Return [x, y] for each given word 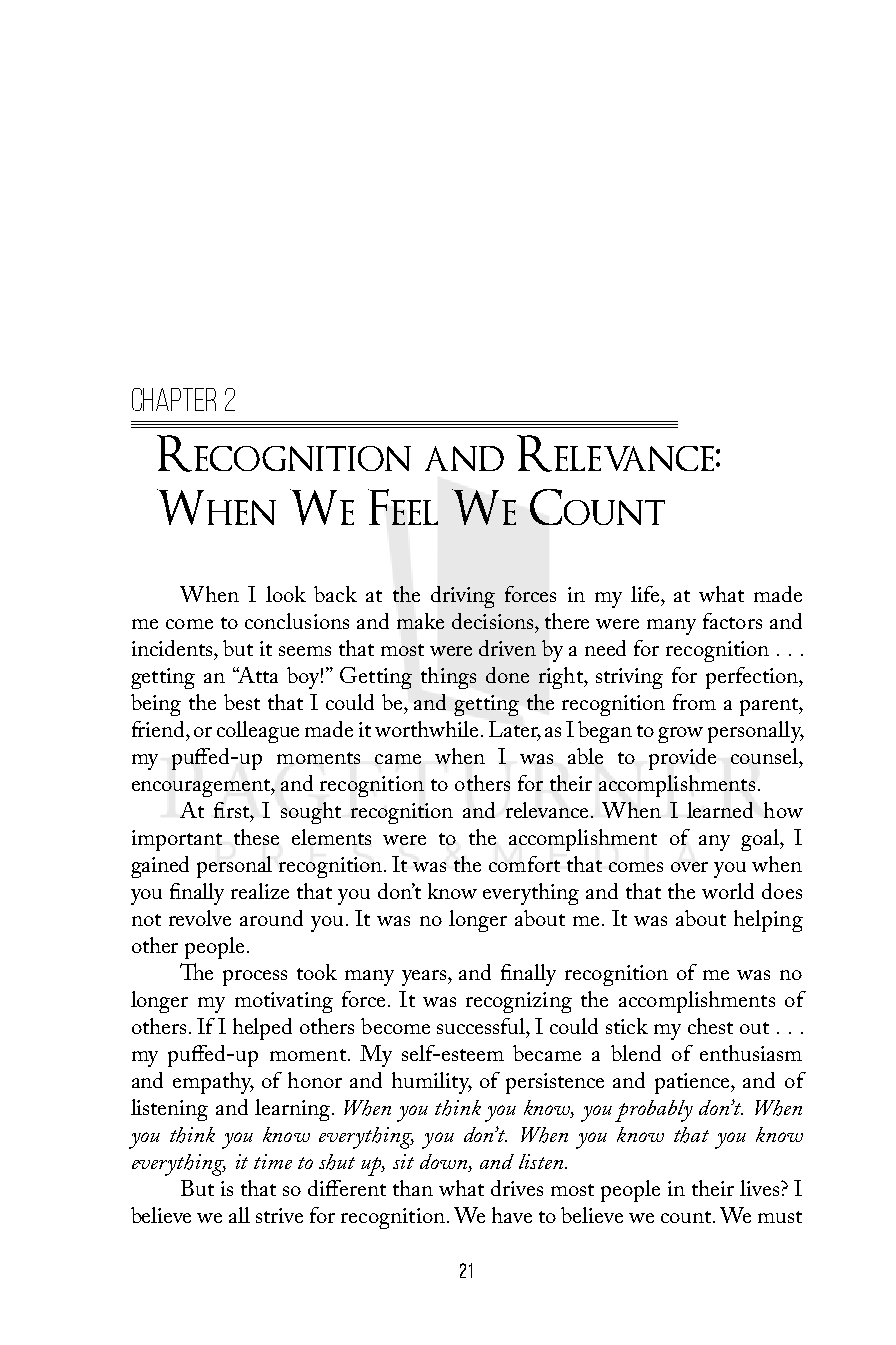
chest [710, 1026]
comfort [524, 864]
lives [759, 1188]
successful [482, 1026]
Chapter [174, 399]
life [646, 594]
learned [720, 810]
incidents [173, 648]
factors [732, 621]
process [255, 978]
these [256, 837]
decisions [494, 621]
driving [463, 597]
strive [279, 1215]
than [413, 1188]
